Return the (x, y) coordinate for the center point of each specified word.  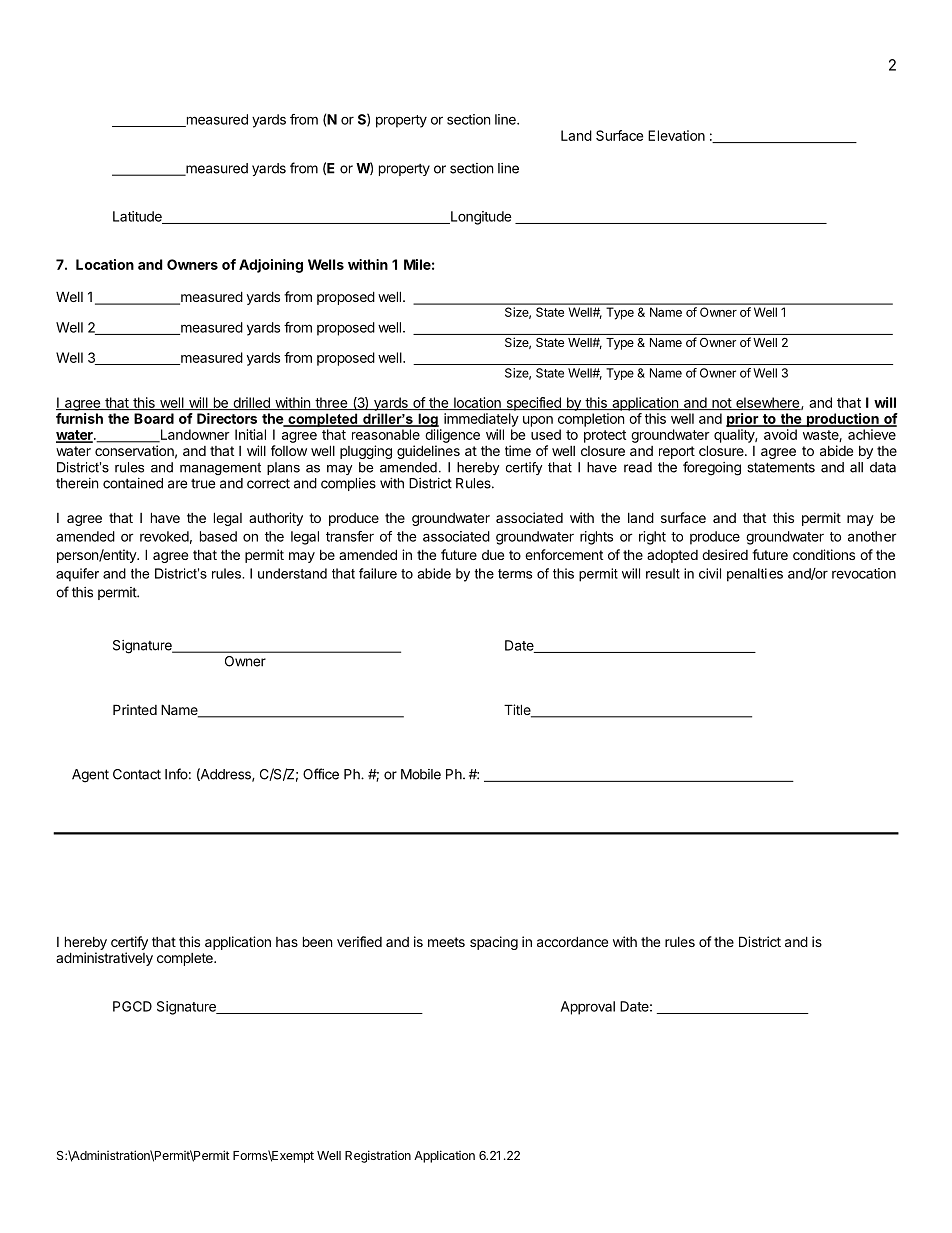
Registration (378, 1156)
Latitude (138, 217)
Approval (588, 1008)
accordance (572, 941)
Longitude (480, 218)
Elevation (676, 135)
